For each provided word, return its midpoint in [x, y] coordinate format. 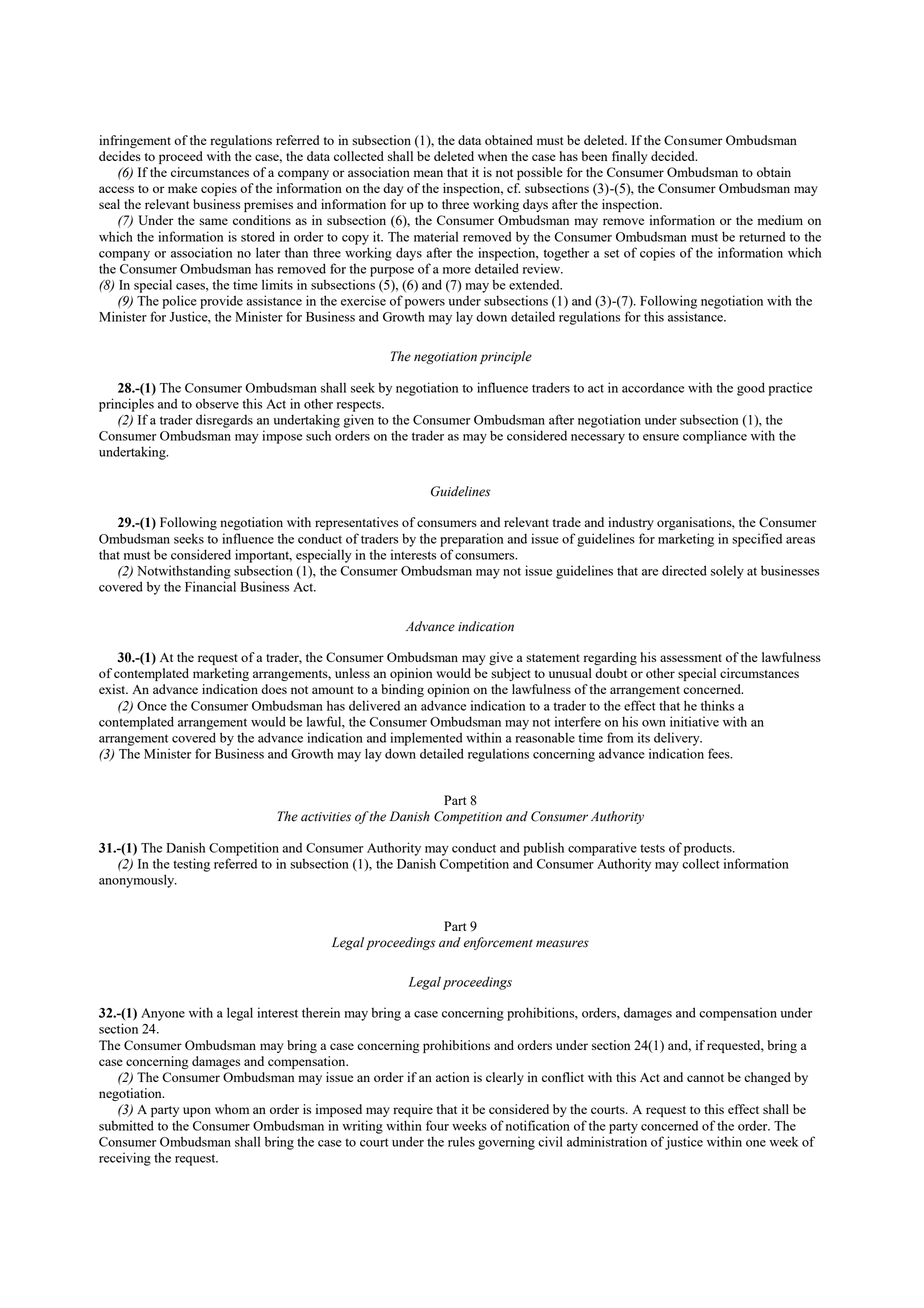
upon [197, 1112]
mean [428, 173]
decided [674, 156]
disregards [224, 421]
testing [191, 865]
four [437, 1125]
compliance [715, 437]
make [182, 188]
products [709, 849]
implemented [426, 739]
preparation [471, 540]
